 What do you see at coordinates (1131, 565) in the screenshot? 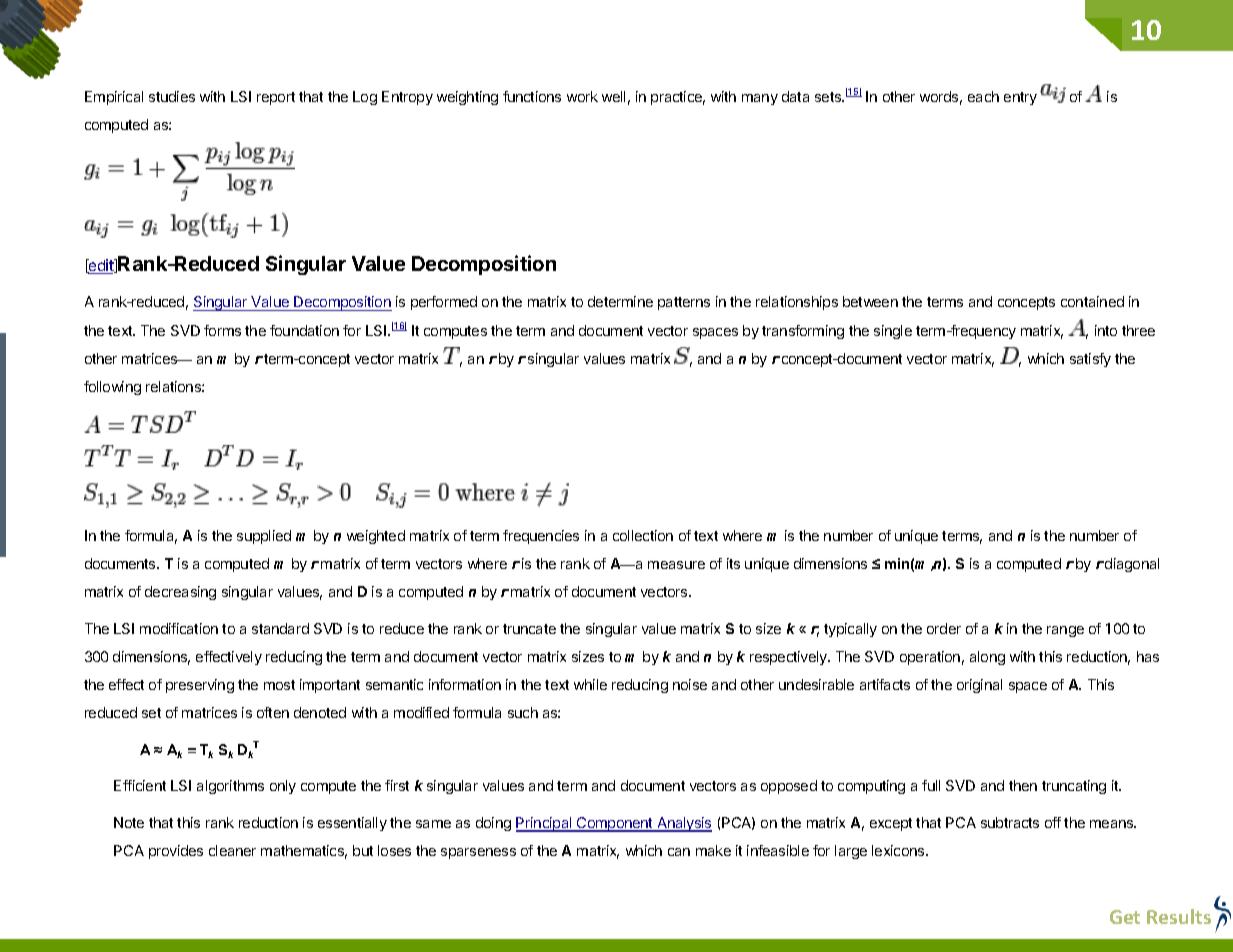
I see `diagonal` at bounding box center [1131, 565].
